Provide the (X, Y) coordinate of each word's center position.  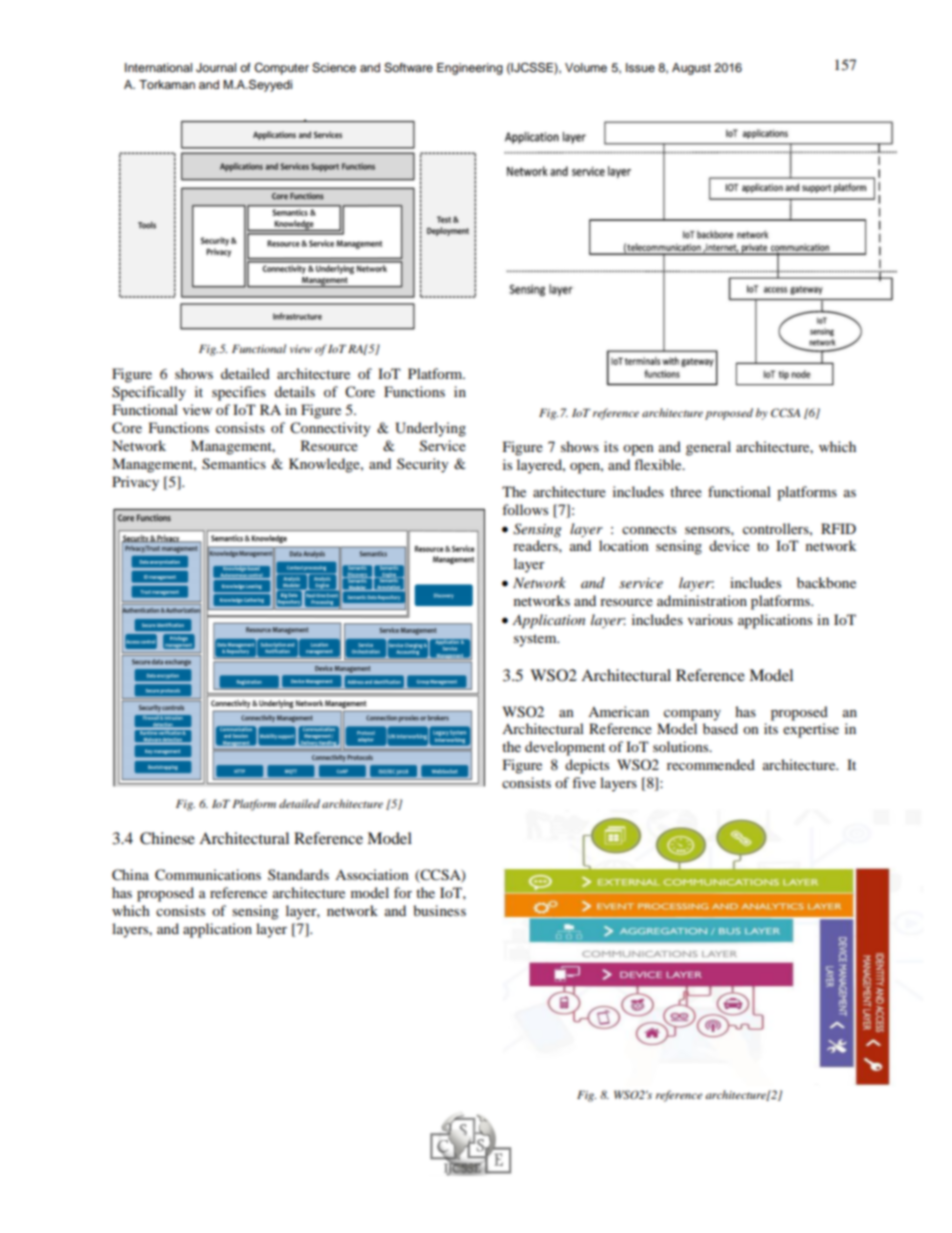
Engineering (470, 69)
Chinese (167, 838)
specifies (239, 393)
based (720, 728)
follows (525, 509)
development (565, 748)
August (691, 69)
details (295, 391)
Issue (640, 67)
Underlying (430, 429)
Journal (216, 68)
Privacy (135, 483)
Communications (208, 875)
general (708, 448)
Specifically (149, 393)
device (729, 545)
